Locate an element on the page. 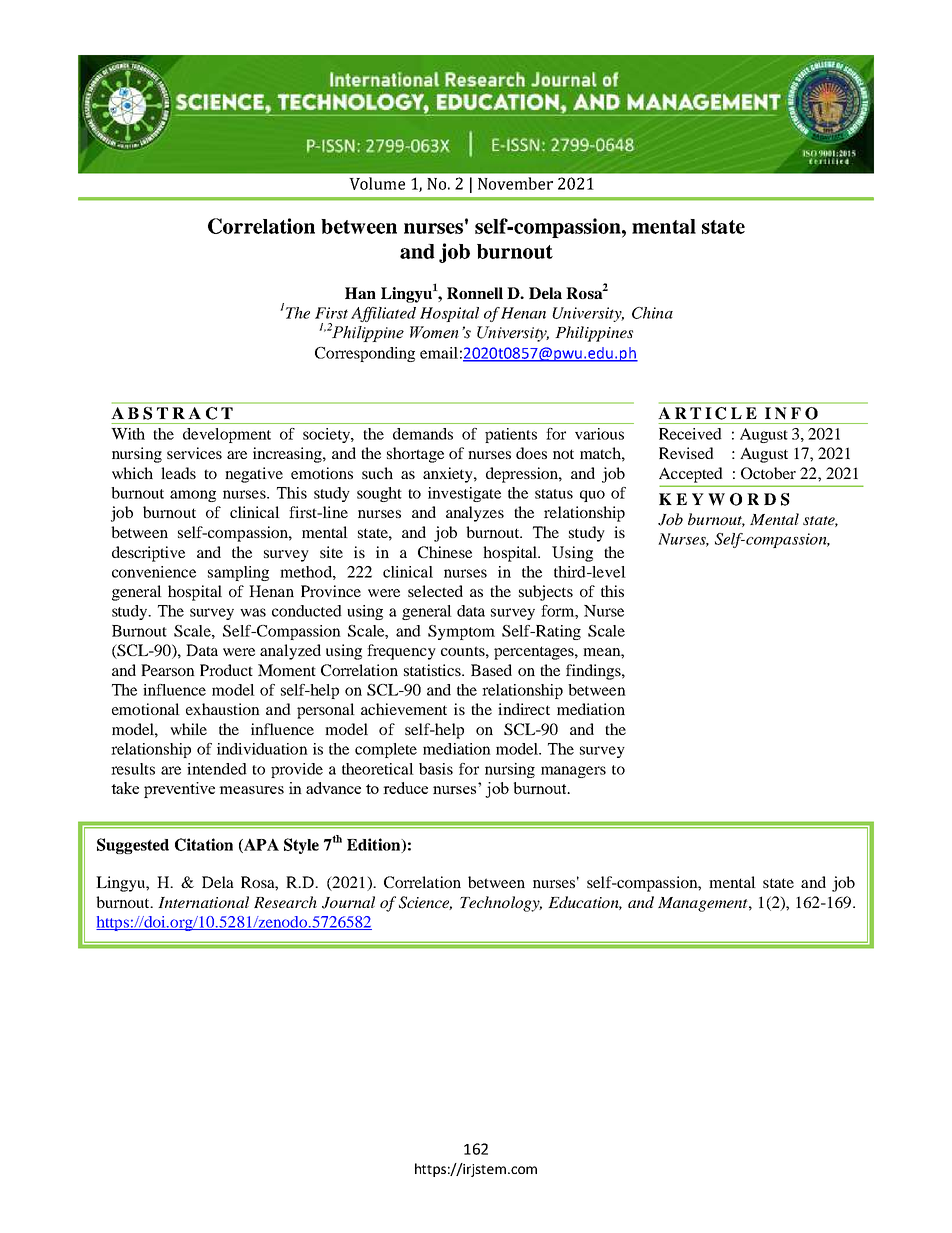 This document has width=952, height=1233. services is located at coordinates (194, 453).
